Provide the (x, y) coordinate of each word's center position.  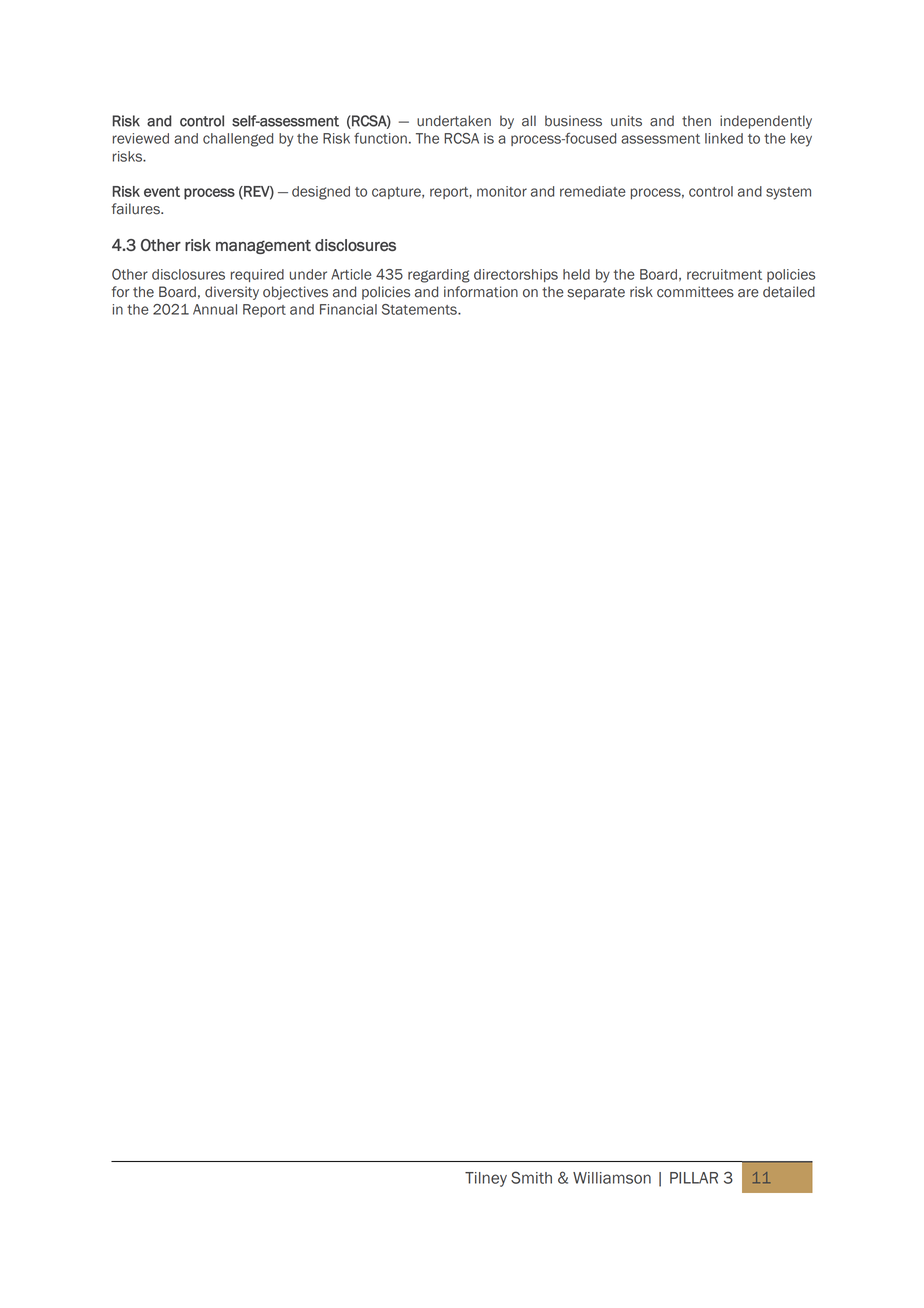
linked (724, 138)
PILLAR (694, 1178)
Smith (531, 1177)
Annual (215, 309)
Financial (348, 309)
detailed (789, 292)
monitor (502, 191)
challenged (238, 140)
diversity (232, 293)
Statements (420, 309)
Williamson (612, 1178)
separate (596, 293)
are (748, 293)
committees (695, 292)
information (481, 292)
